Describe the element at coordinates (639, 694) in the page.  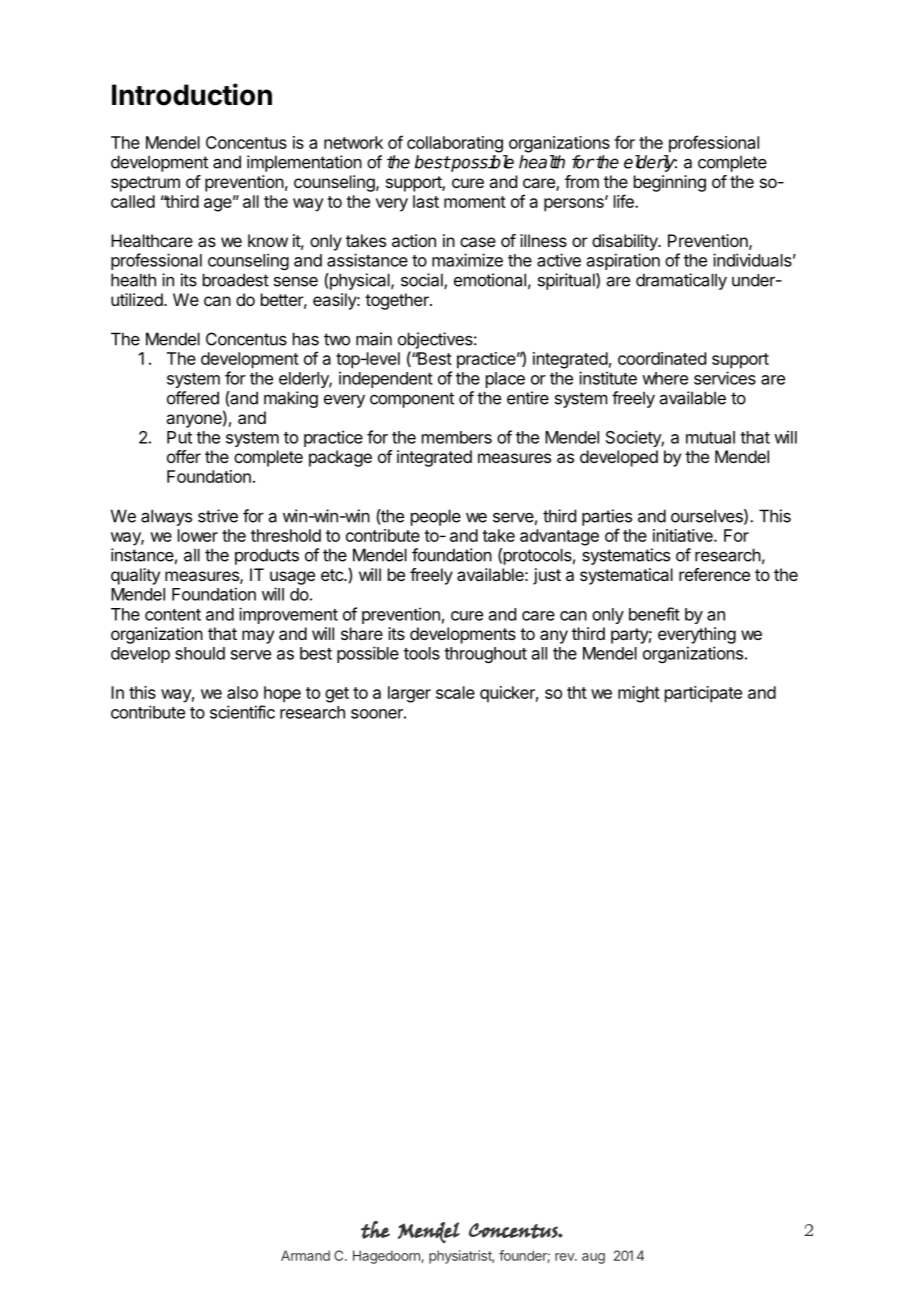
I see `might` at that location.
